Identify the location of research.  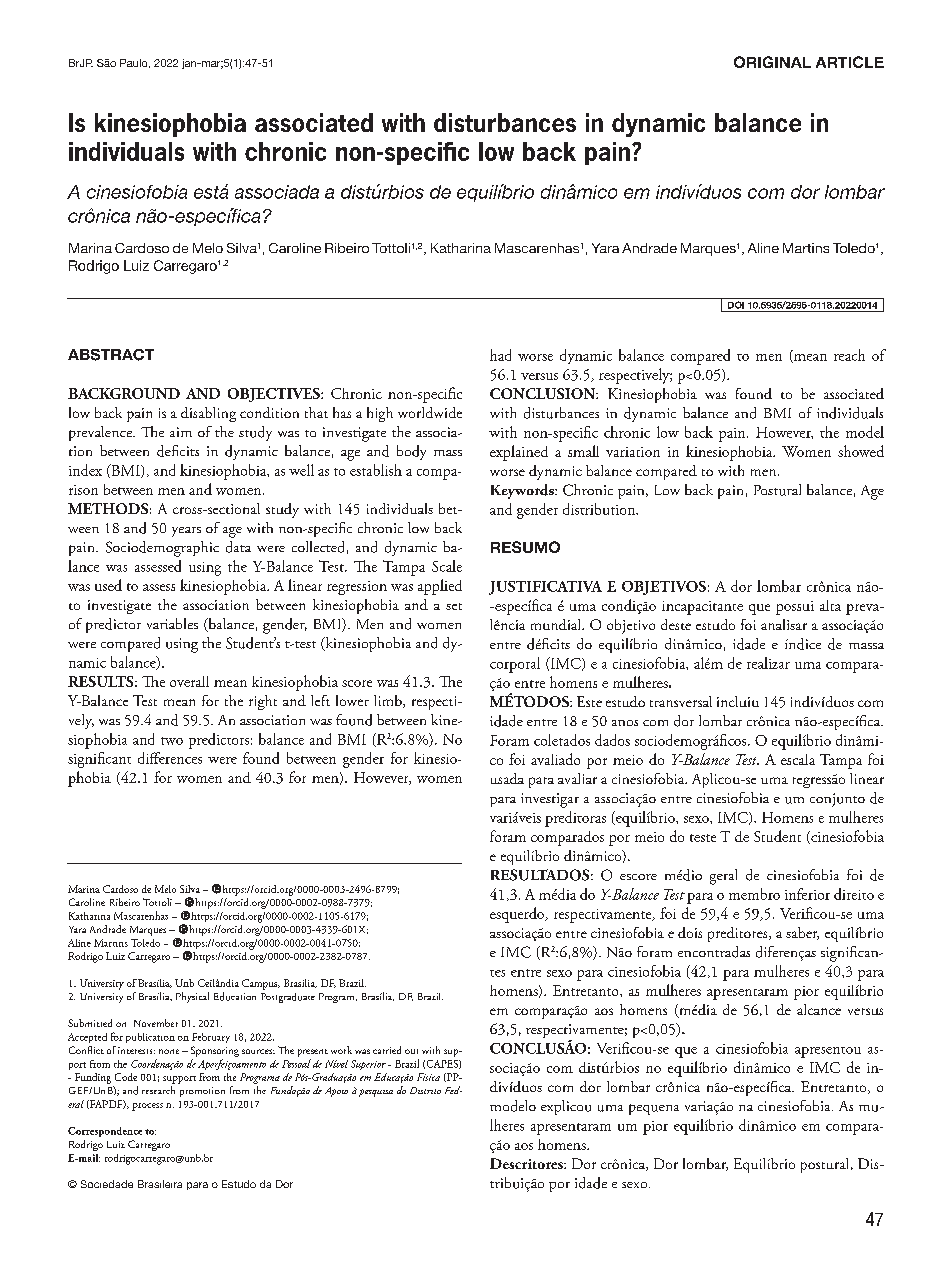
(158, 1090).
